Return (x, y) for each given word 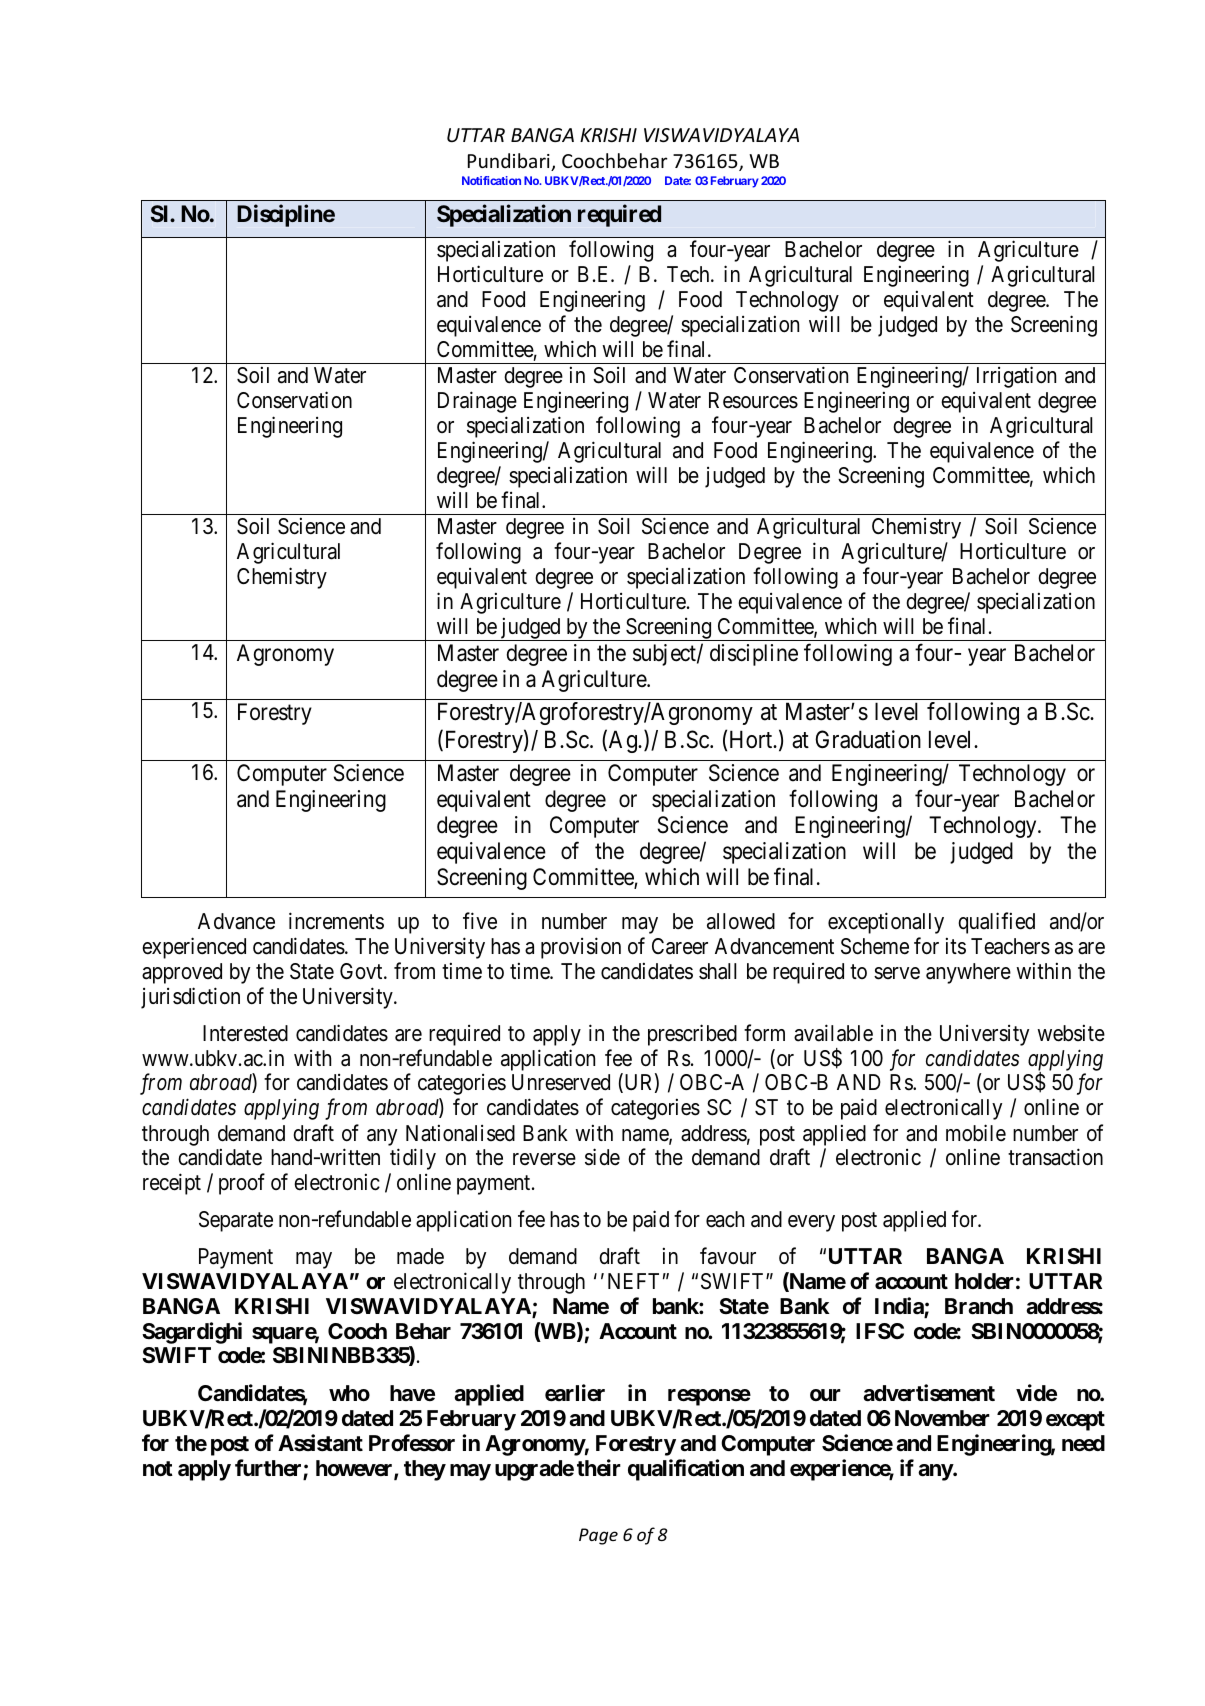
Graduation (868, 739)
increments (336, 921)
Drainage (477, 402)
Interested (245, 1033)
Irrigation (1016, 377)
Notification (491, 180)
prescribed (692, 1035)
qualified (996, 923)
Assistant (320, 1443)
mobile (976, 1133)
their (599, 1467)
